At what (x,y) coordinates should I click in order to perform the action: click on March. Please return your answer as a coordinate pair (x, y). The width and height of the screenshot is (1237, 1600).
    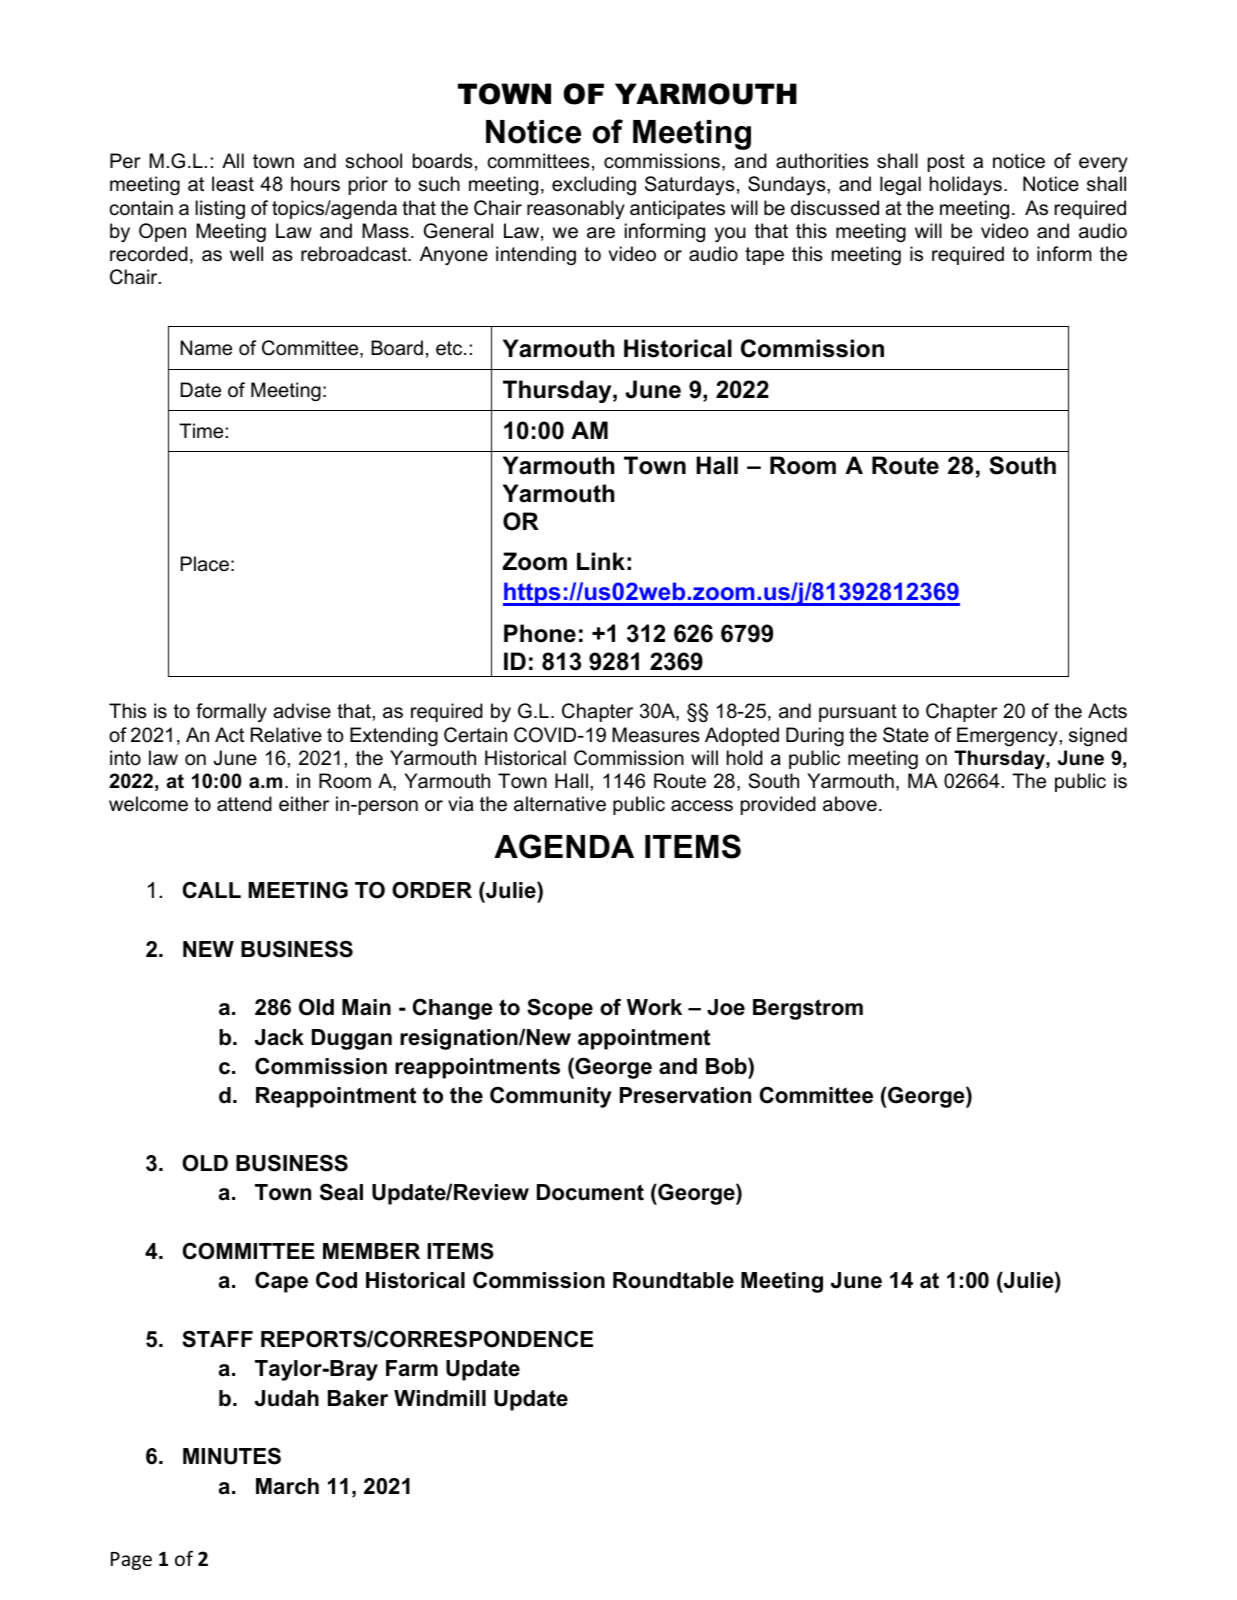
    Looking at the image, I should click on (287, 1486).
